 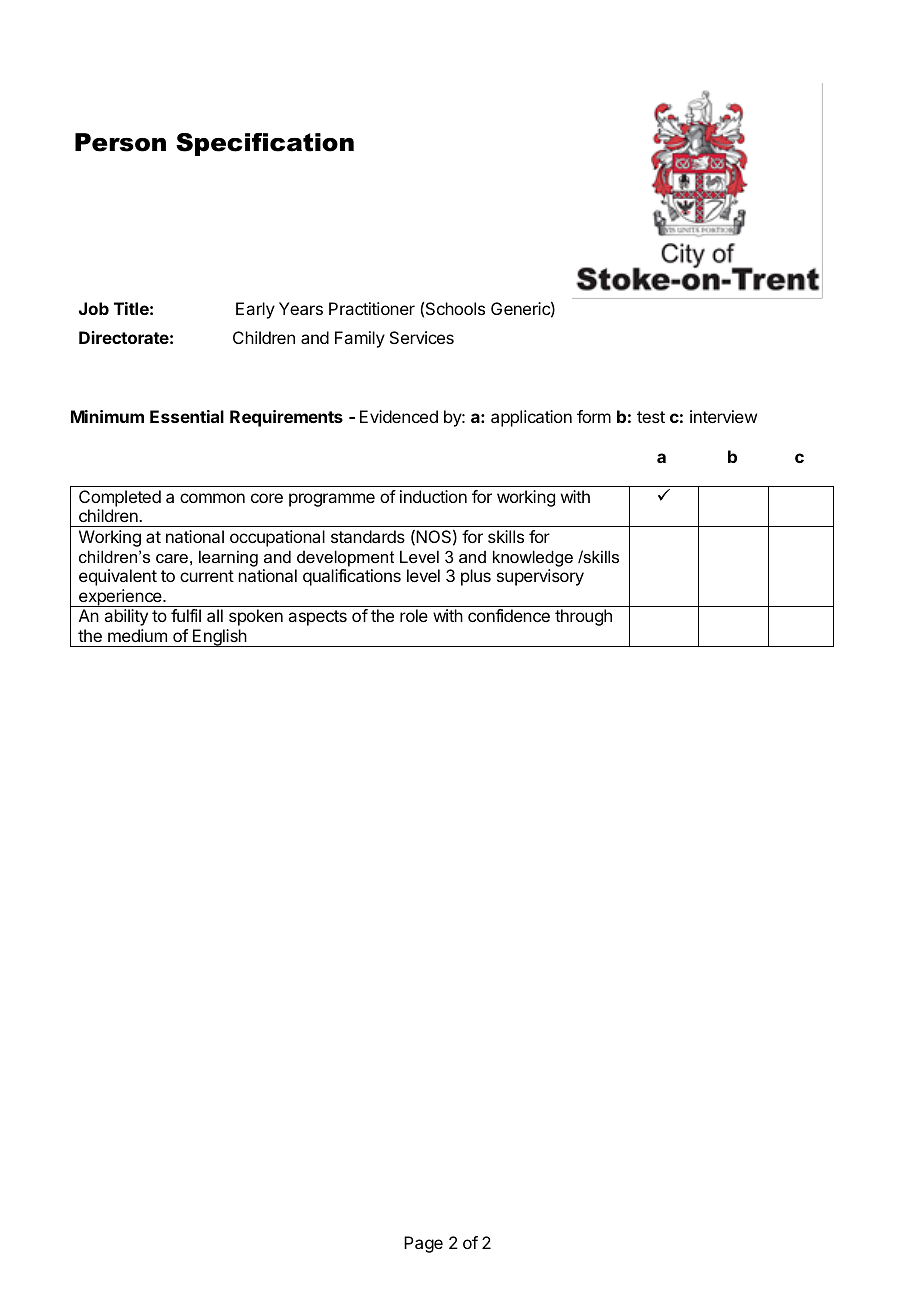 I want to click on through, so click(x=583, y=617).
